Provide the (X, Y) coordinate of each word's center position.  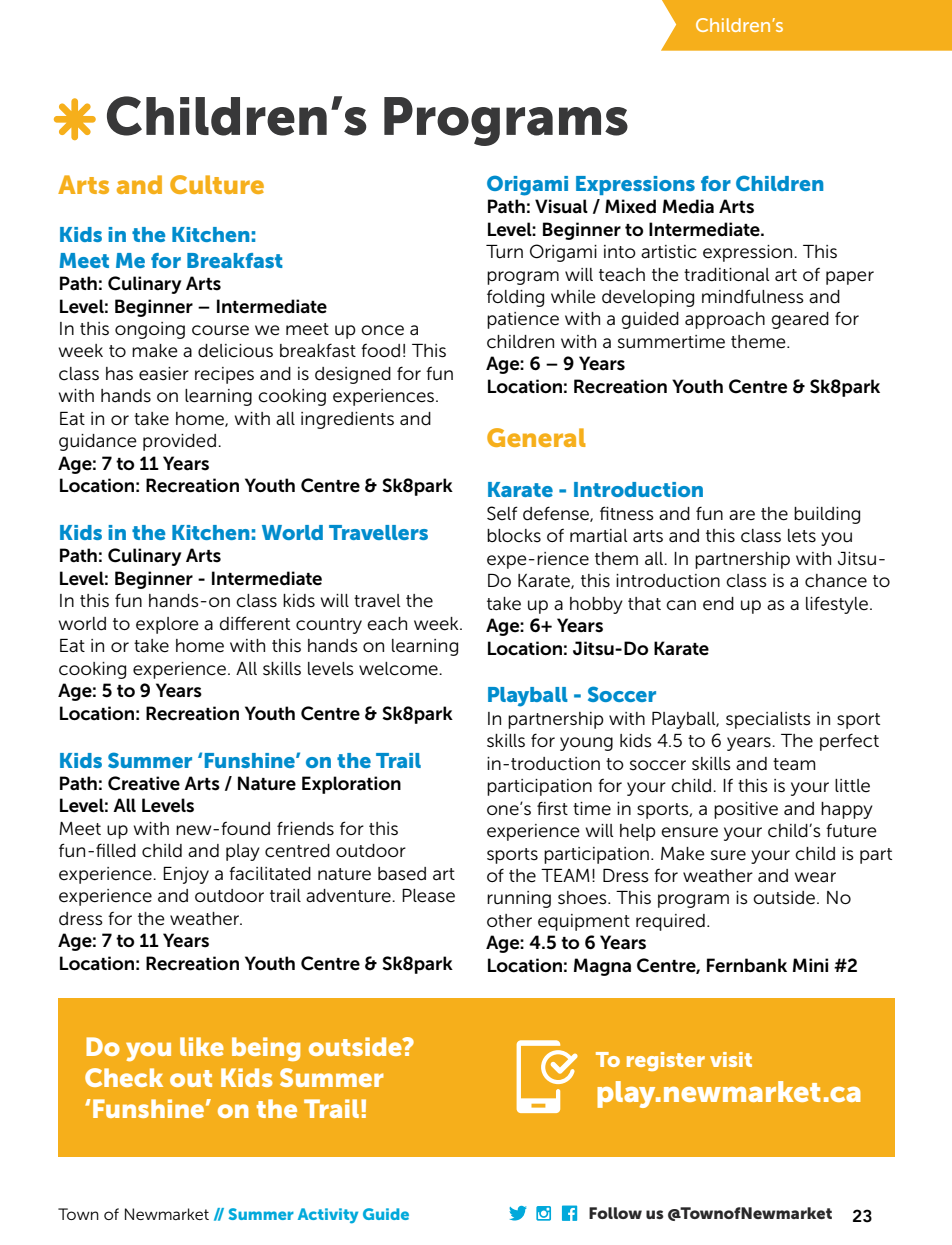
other (509, 920)
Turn (504, 252)
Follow (615, 1213)
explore (167, 625)
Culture (217, 184)
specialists (768, 720)
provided (179, 442)
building (827, 515)
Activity (328, 1216)
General (536, 437)
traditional (727, 275)
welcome (399, 669)
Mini (810, 965)
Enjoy (186, 875)
